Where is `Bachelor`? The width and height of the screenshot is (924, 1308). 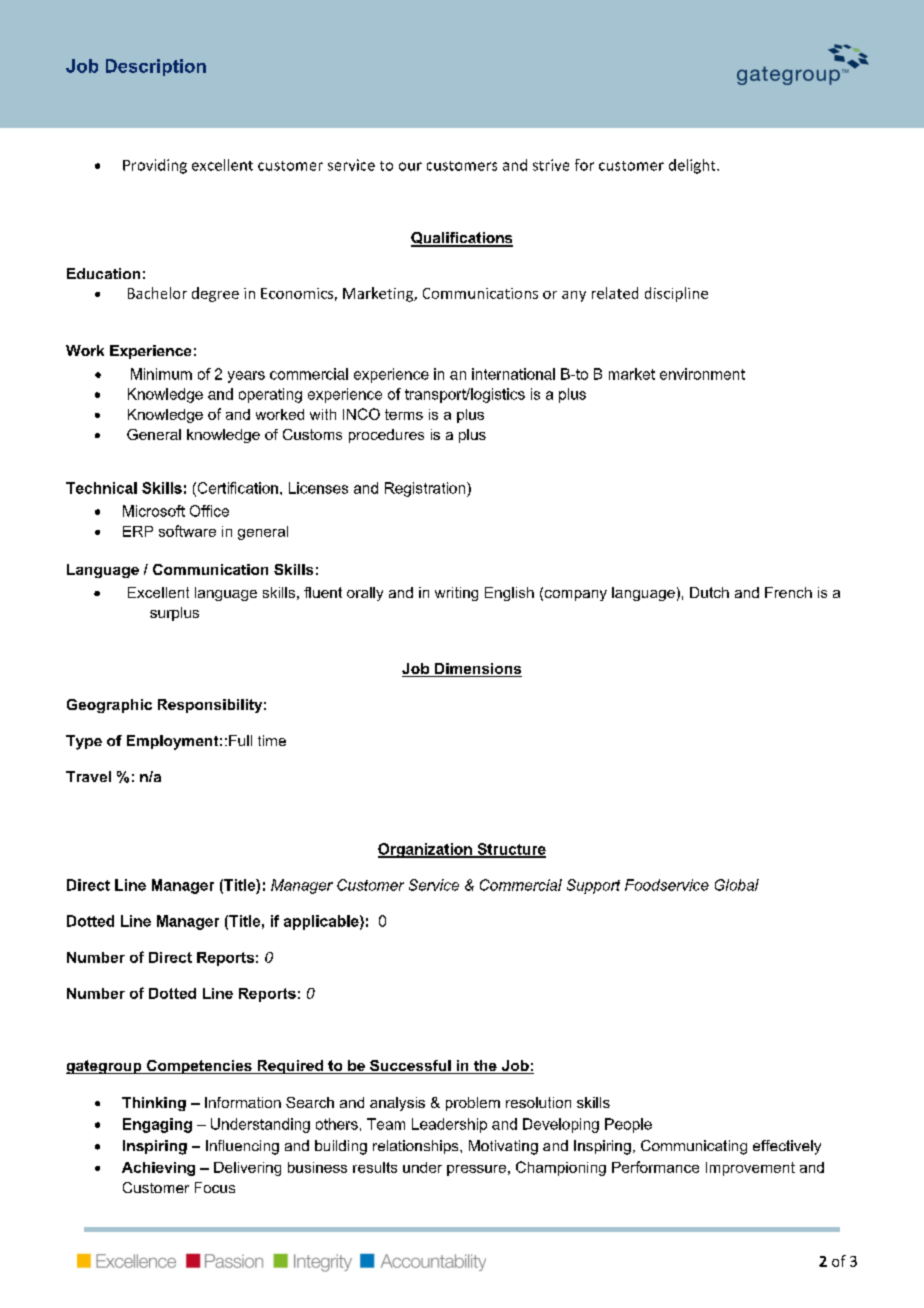
Bachelor is located at coordinates (157, 293).
